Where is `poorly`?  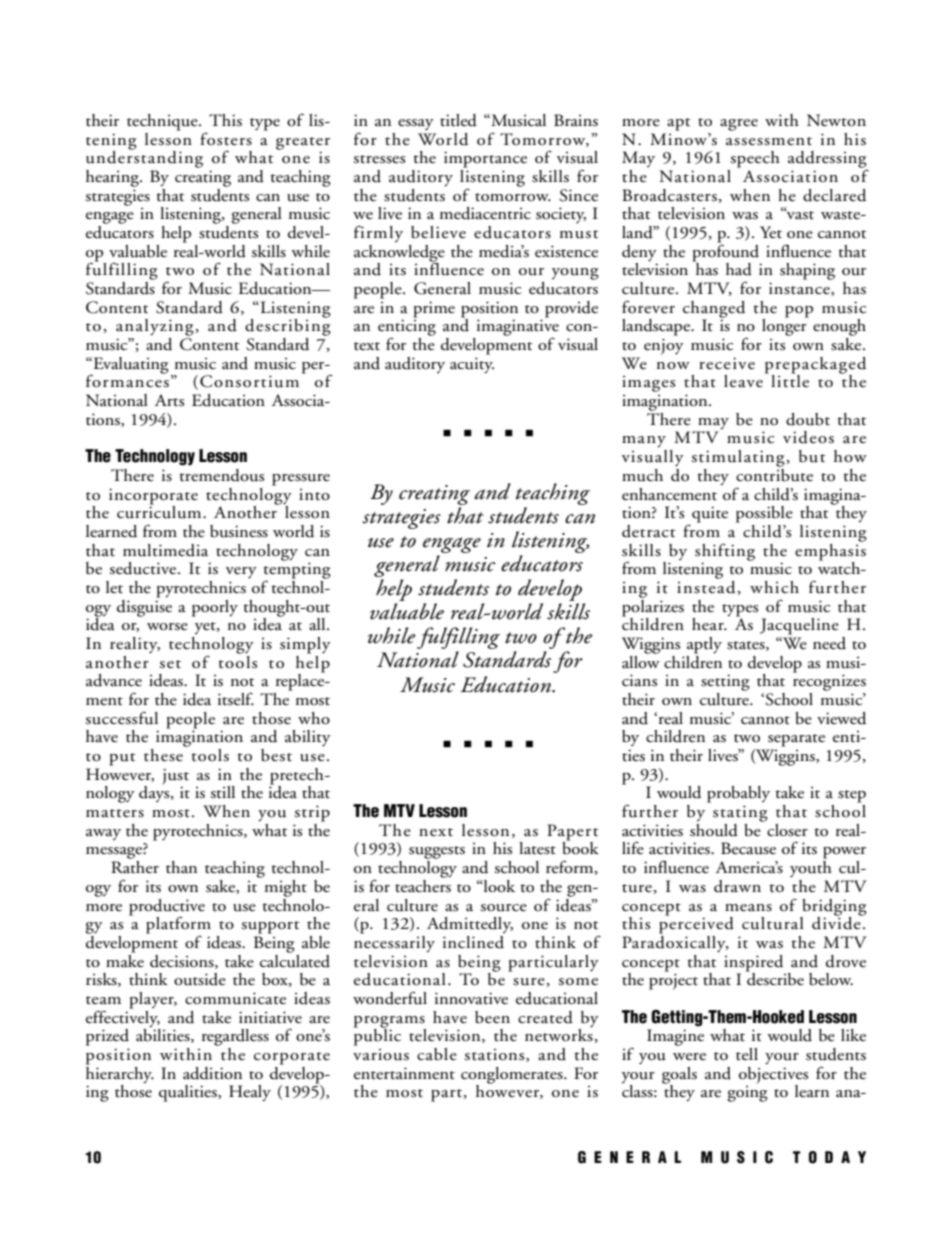
poorly is located at coordinates (215, 608).
